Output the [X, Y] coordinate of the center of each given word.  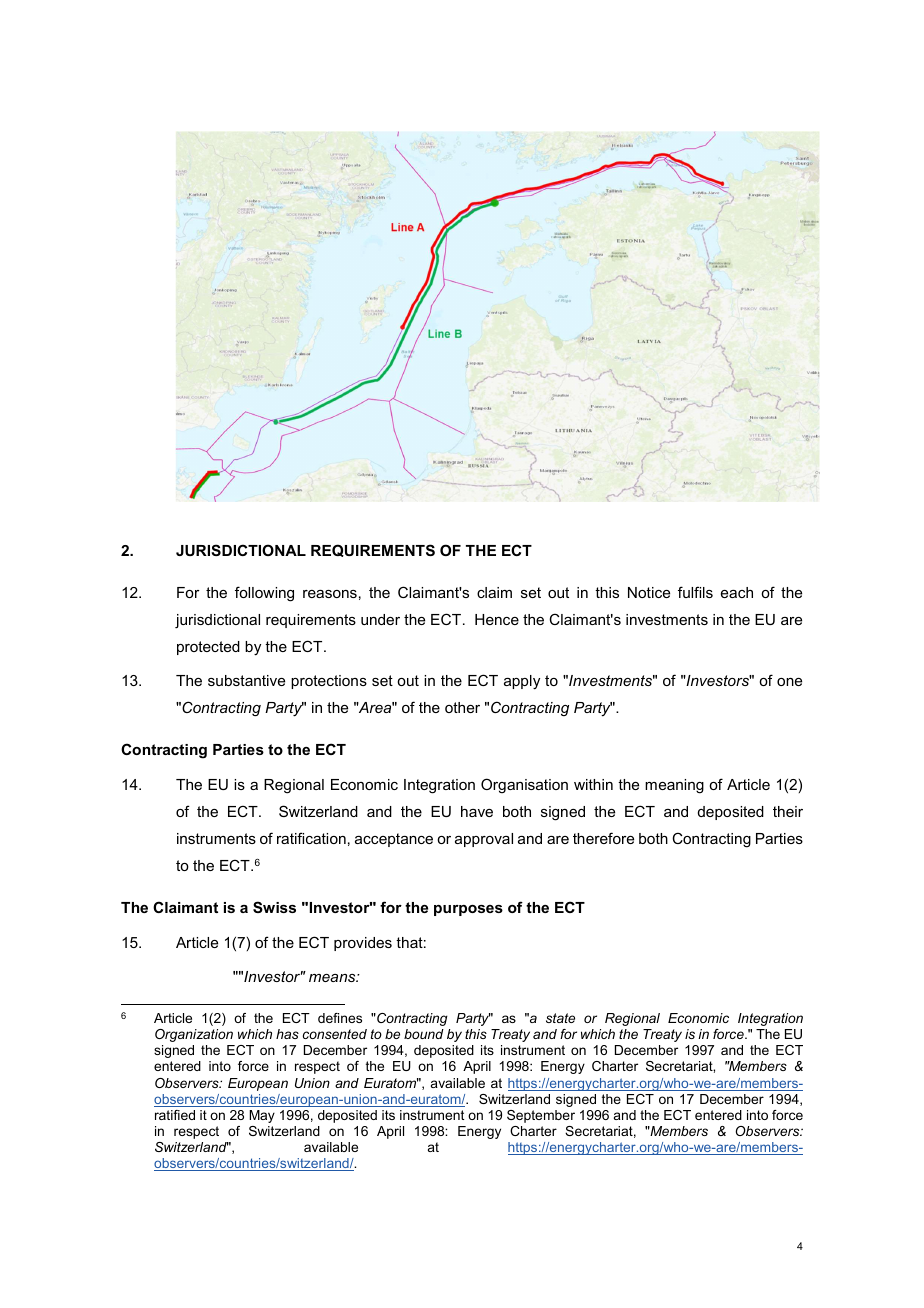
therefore [603, 838]
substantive [246, 680]
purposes [468, 910]
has [287, 1034]
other [462, 707]
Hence [497, 619]
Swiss [274, 907]
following [264, 594]
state [560, 1018]
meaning [674, 786]
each [737, 592]
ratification [311, 838]
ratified [175, 1115]
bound [424, 1034]
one [789, 682]
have [477, 811]
